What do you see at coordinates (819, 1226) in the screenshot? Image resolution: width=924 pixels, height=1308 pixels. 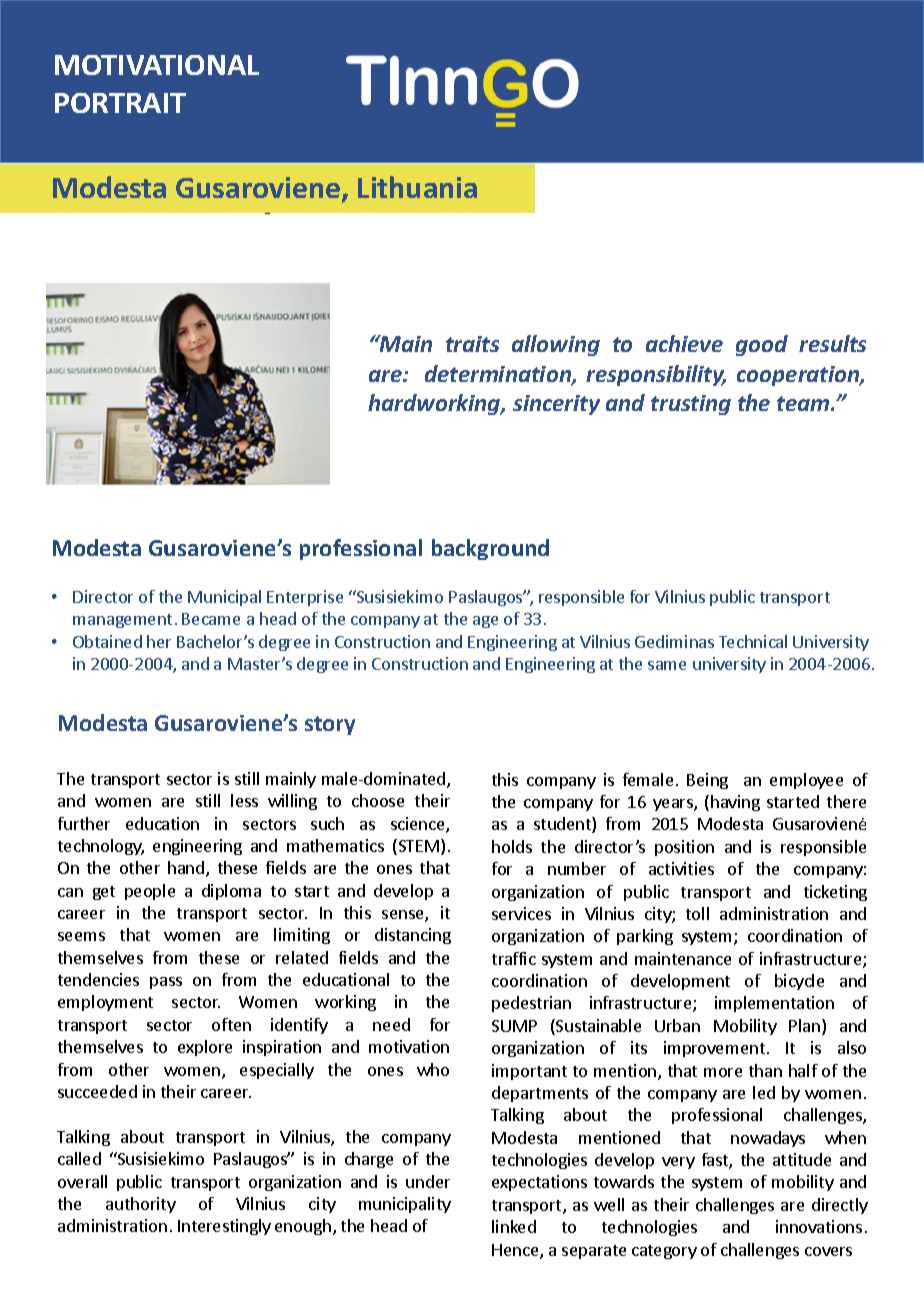 I see `innovations` at bounding box center [819, 1226].
